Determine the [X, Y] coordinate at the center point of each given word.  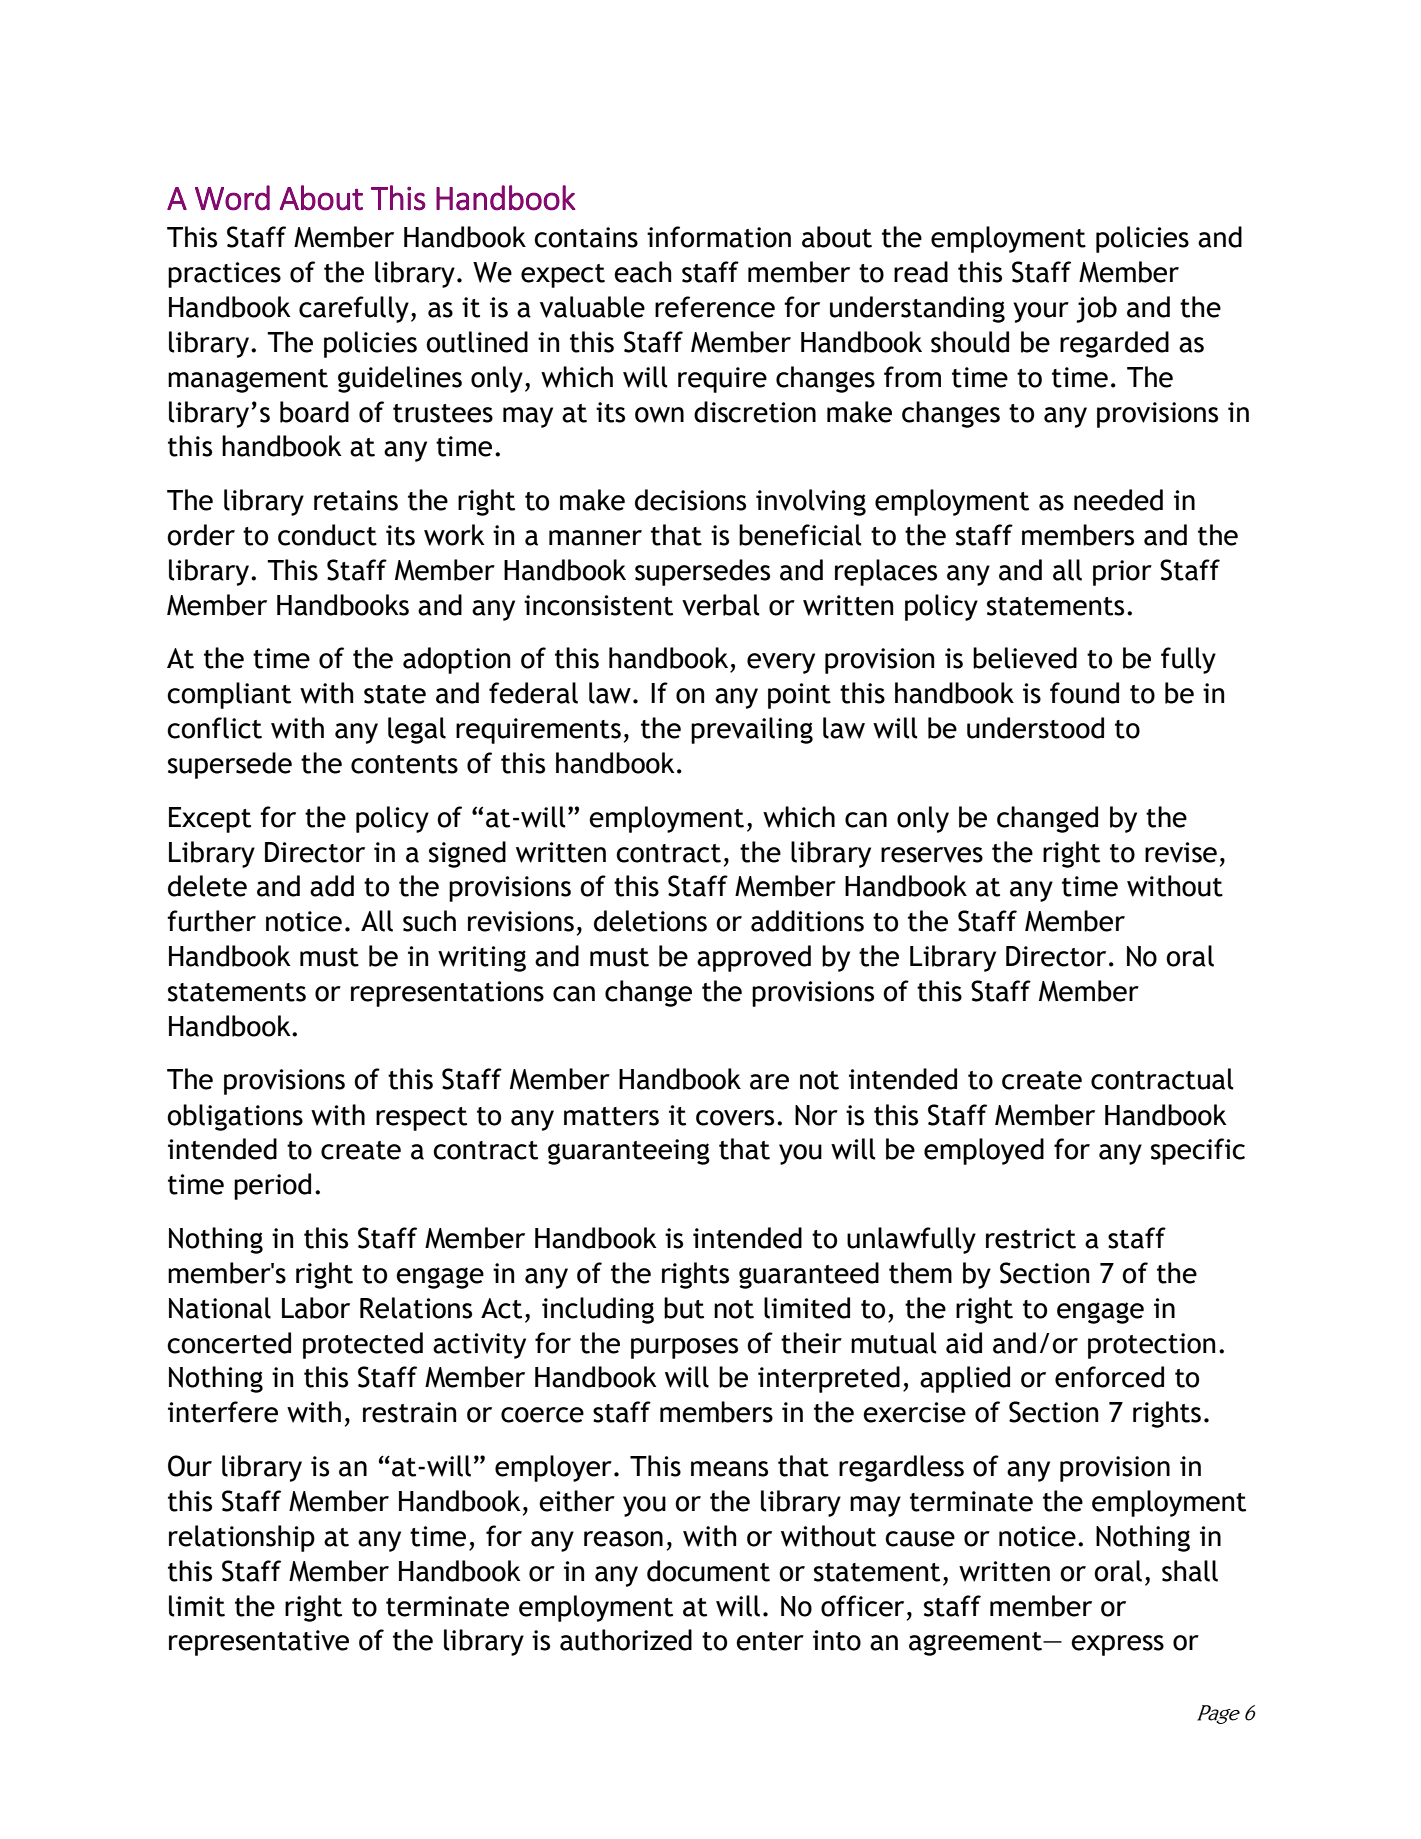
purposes [684, 1348]
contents [404, 764]
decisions [690, 500]
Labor [316, 1308]
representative [259, 1643]
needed [1118, 500]
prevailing [752, 730]
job [1096, 309]
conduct [327, 535]
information [719, 237]
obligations [235, 1117]
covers [735, 1118]
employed [984, 1151]
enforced [1109, 1377]
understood [1035, 728]
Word [232, 198]
